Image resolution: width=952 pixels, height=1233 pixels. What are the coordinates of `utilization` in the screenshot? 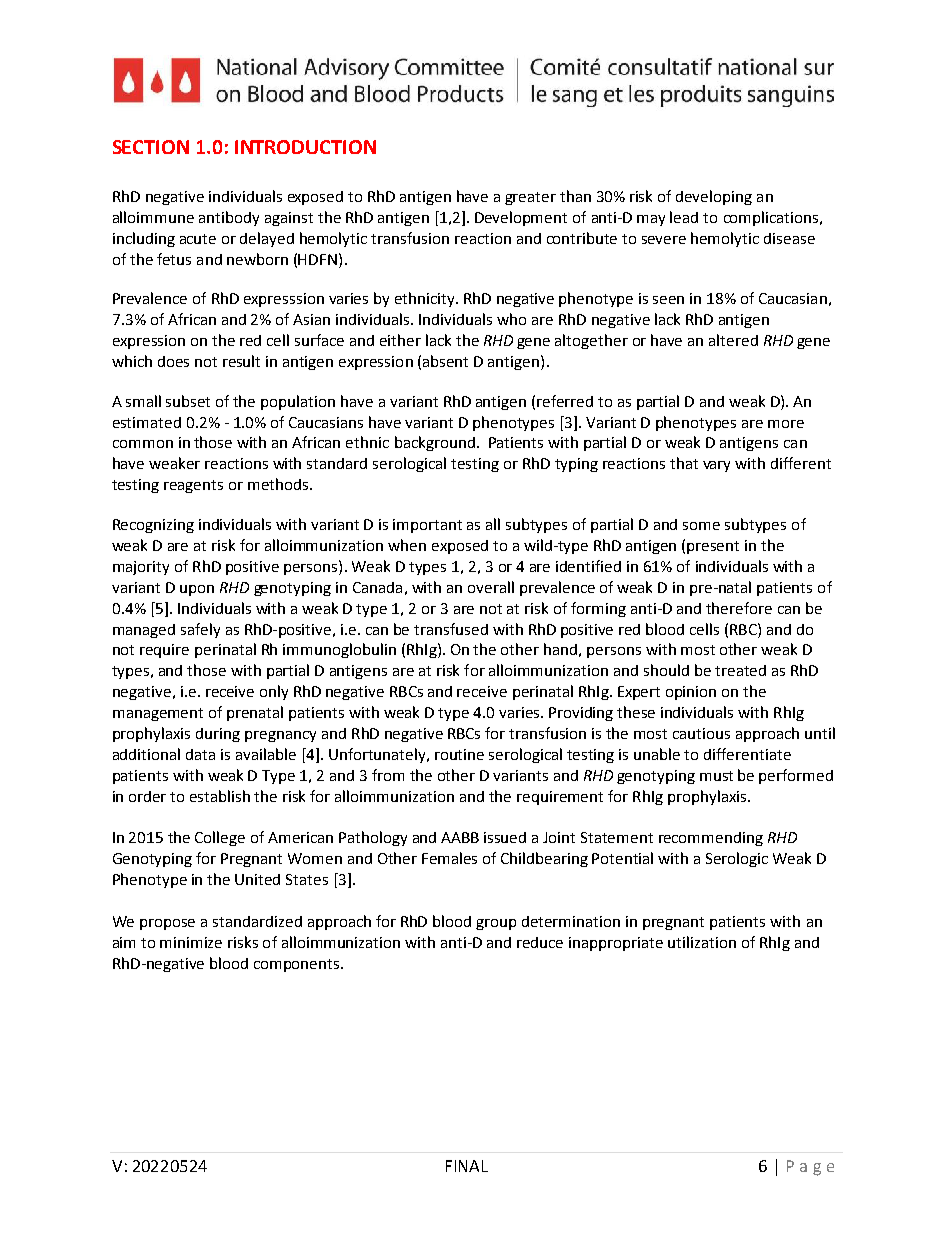 It's located at (702, 942).
